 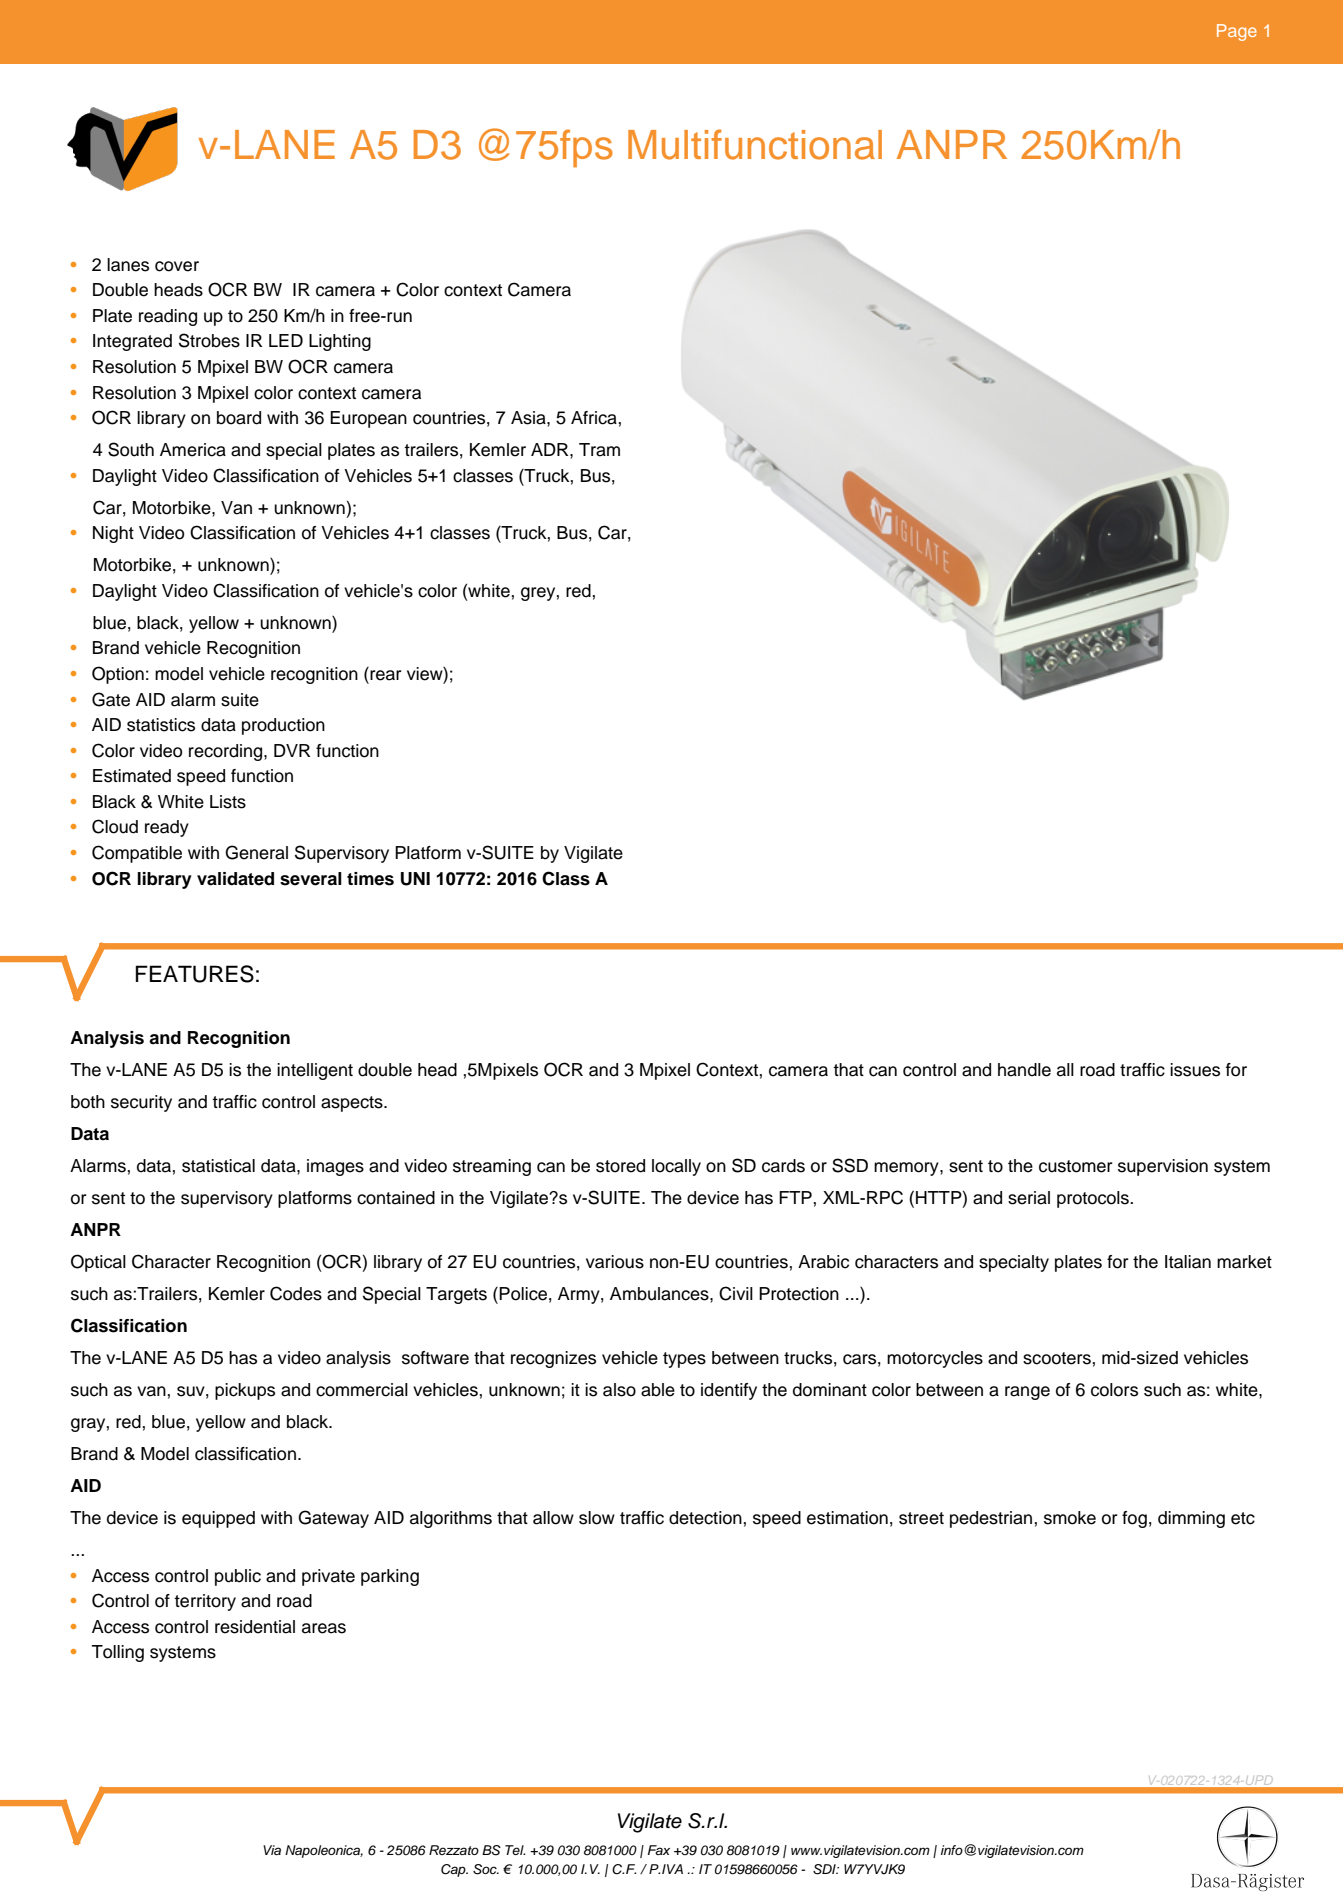 I want to click on various, so click(x=615, y=1262).
